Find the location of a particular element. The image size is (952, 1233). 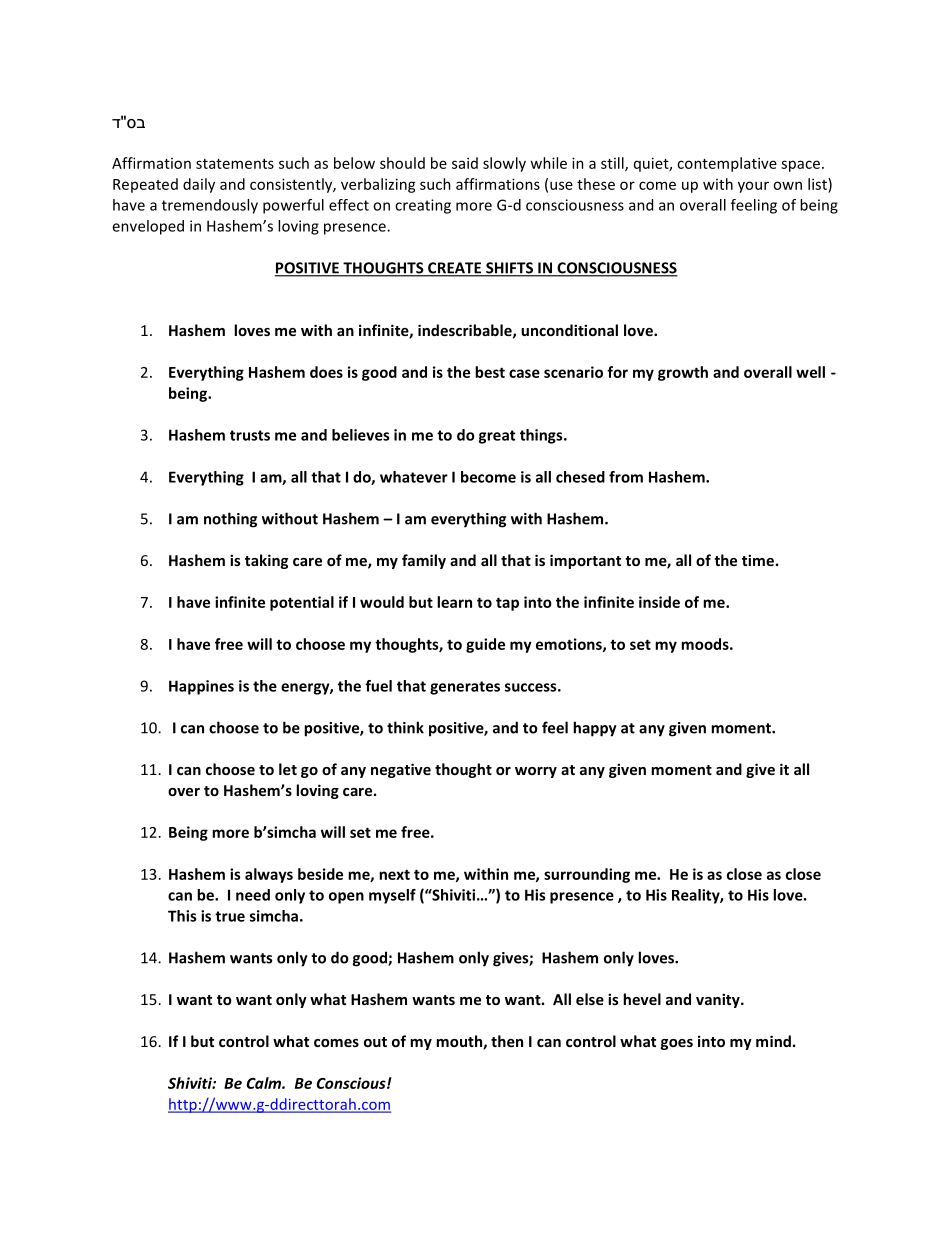

trusts is located at coordinates (250, 435).
